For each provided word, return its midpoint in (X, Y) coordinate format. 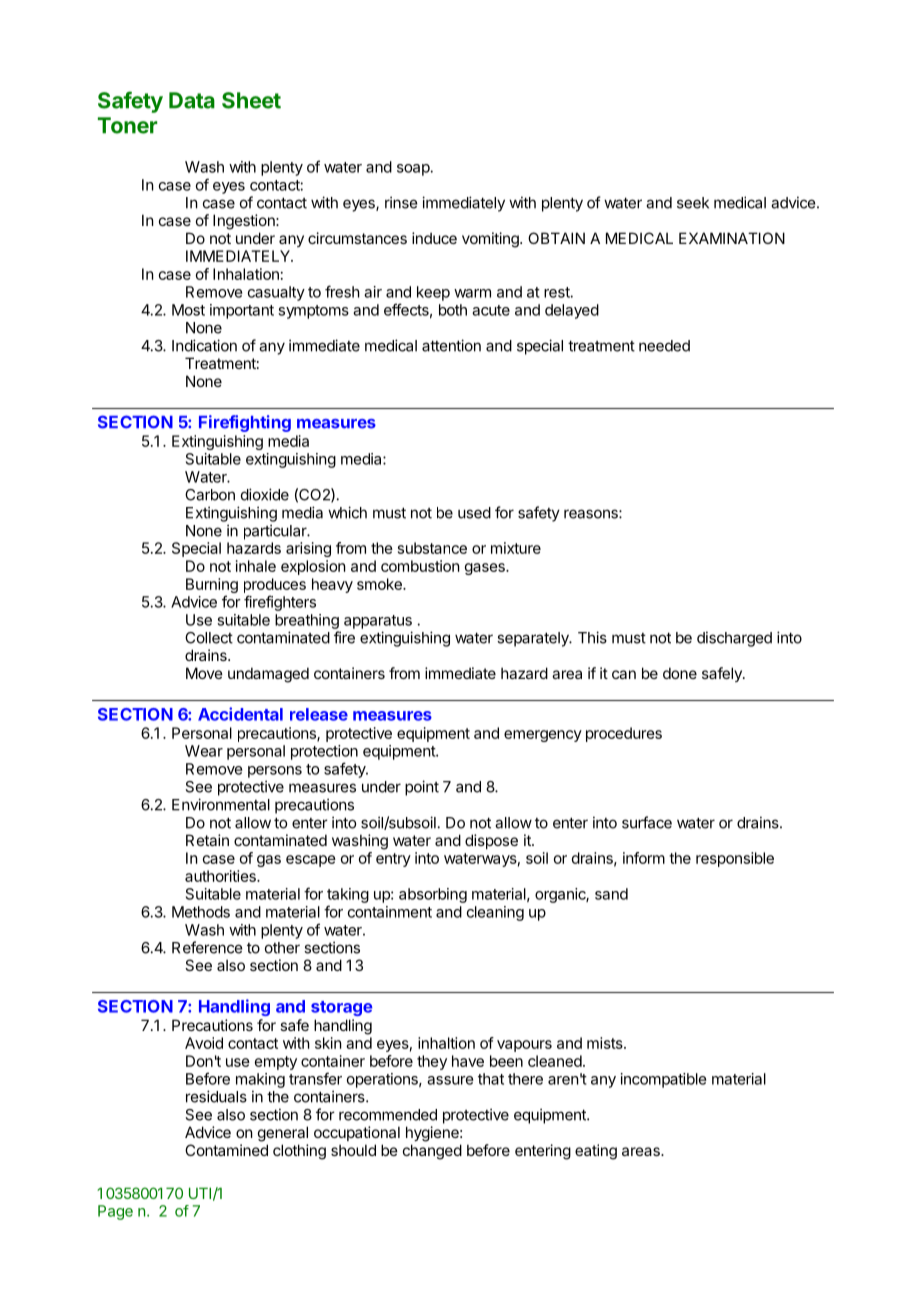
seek (693, 203)
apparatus (378, 622)
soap (414, 170)
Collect (209, 638)
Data (192, 100)
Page (115, 1212)
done (680, 673)
